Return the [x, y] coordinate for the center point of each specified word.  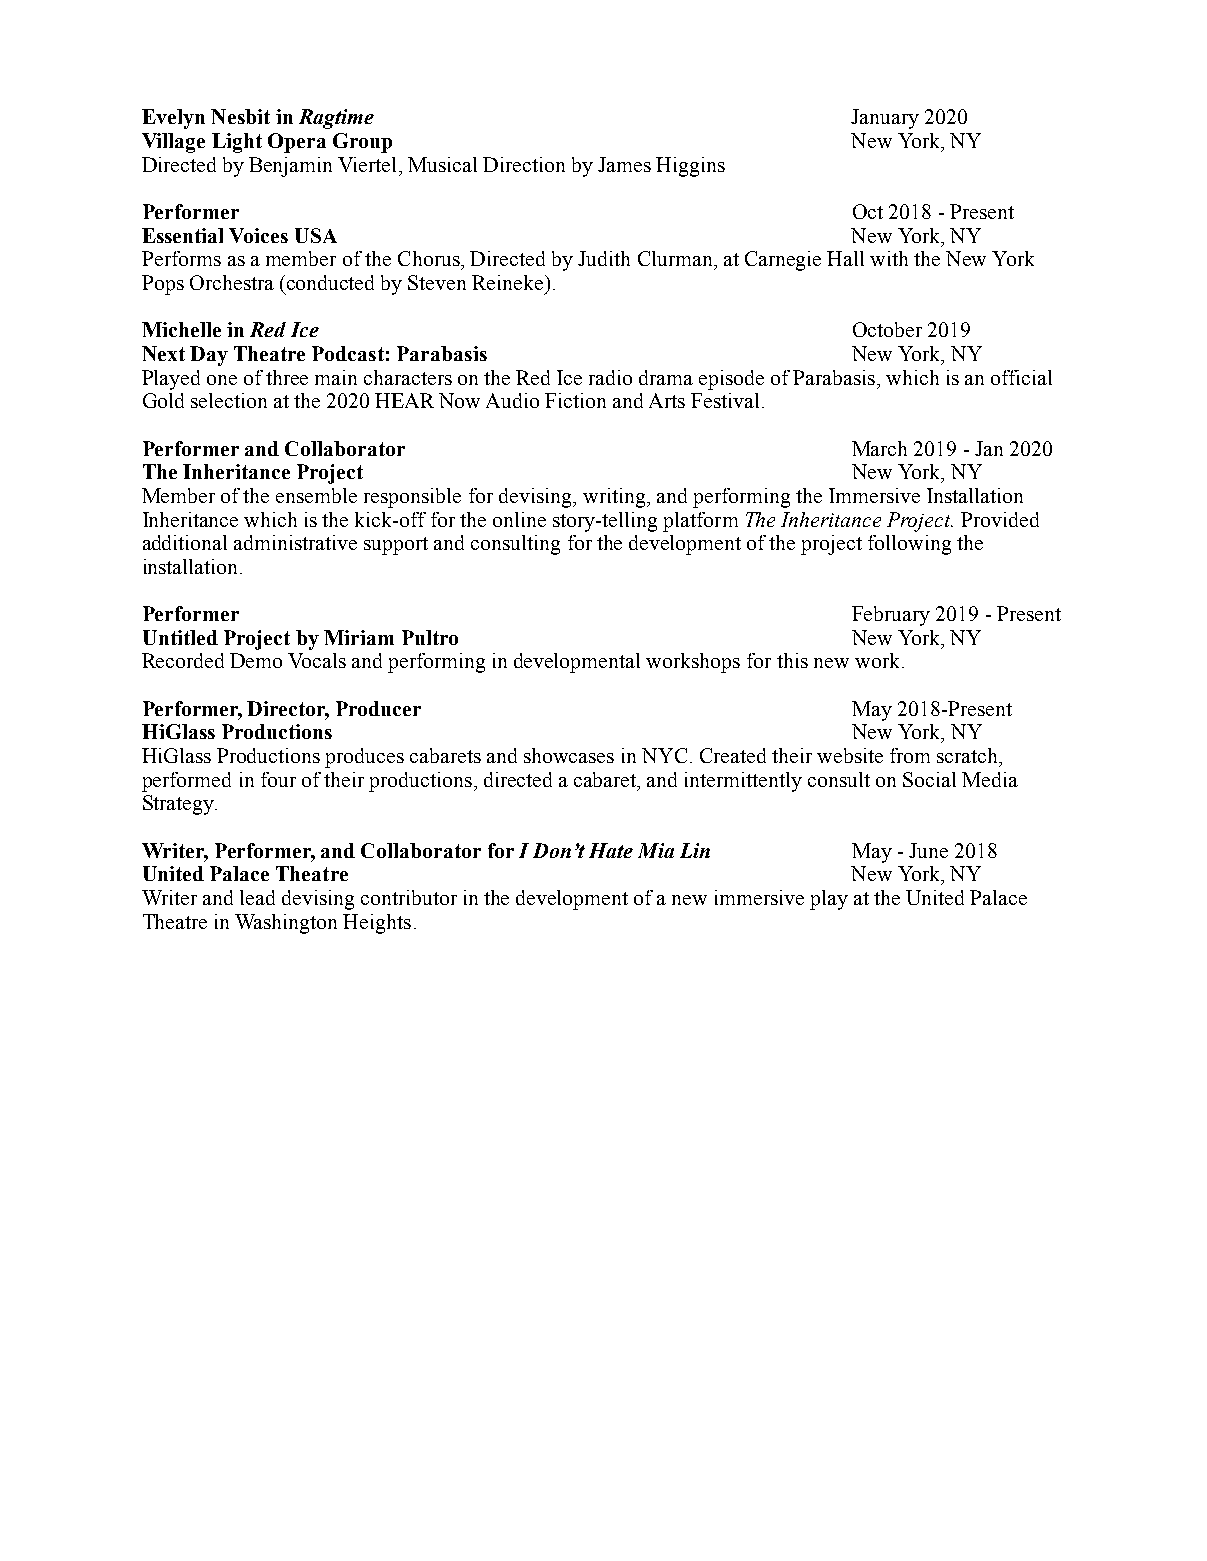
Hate [611, 850]
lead [257, 897]
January [885, 119]
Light [237, 143]
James [624, 164]
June [928, 850]
